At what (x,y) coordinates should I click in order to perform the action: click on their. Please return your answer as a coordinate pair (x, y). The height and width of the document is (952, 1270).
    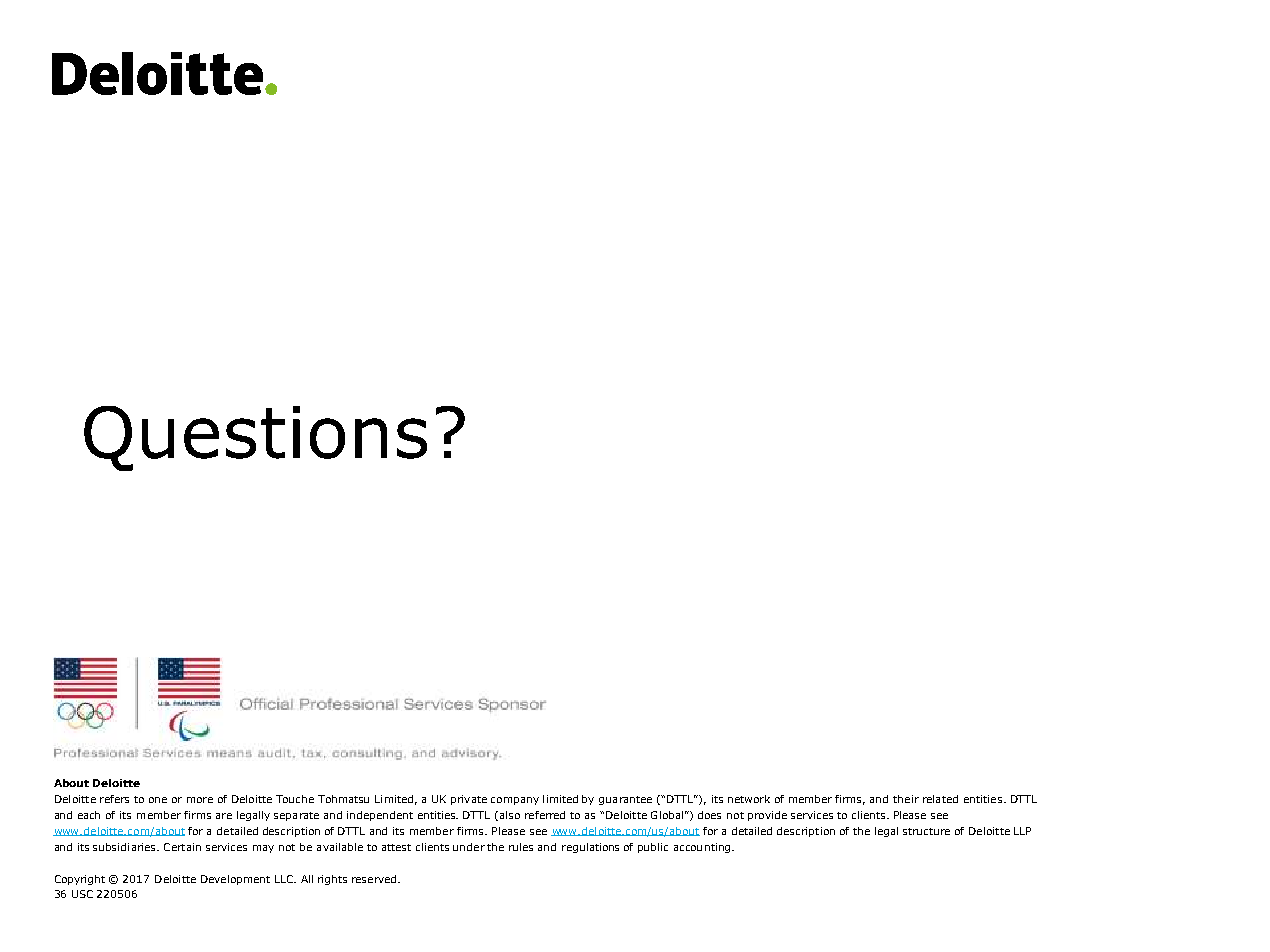
    Looking at the image, I should click on (906, 799).
